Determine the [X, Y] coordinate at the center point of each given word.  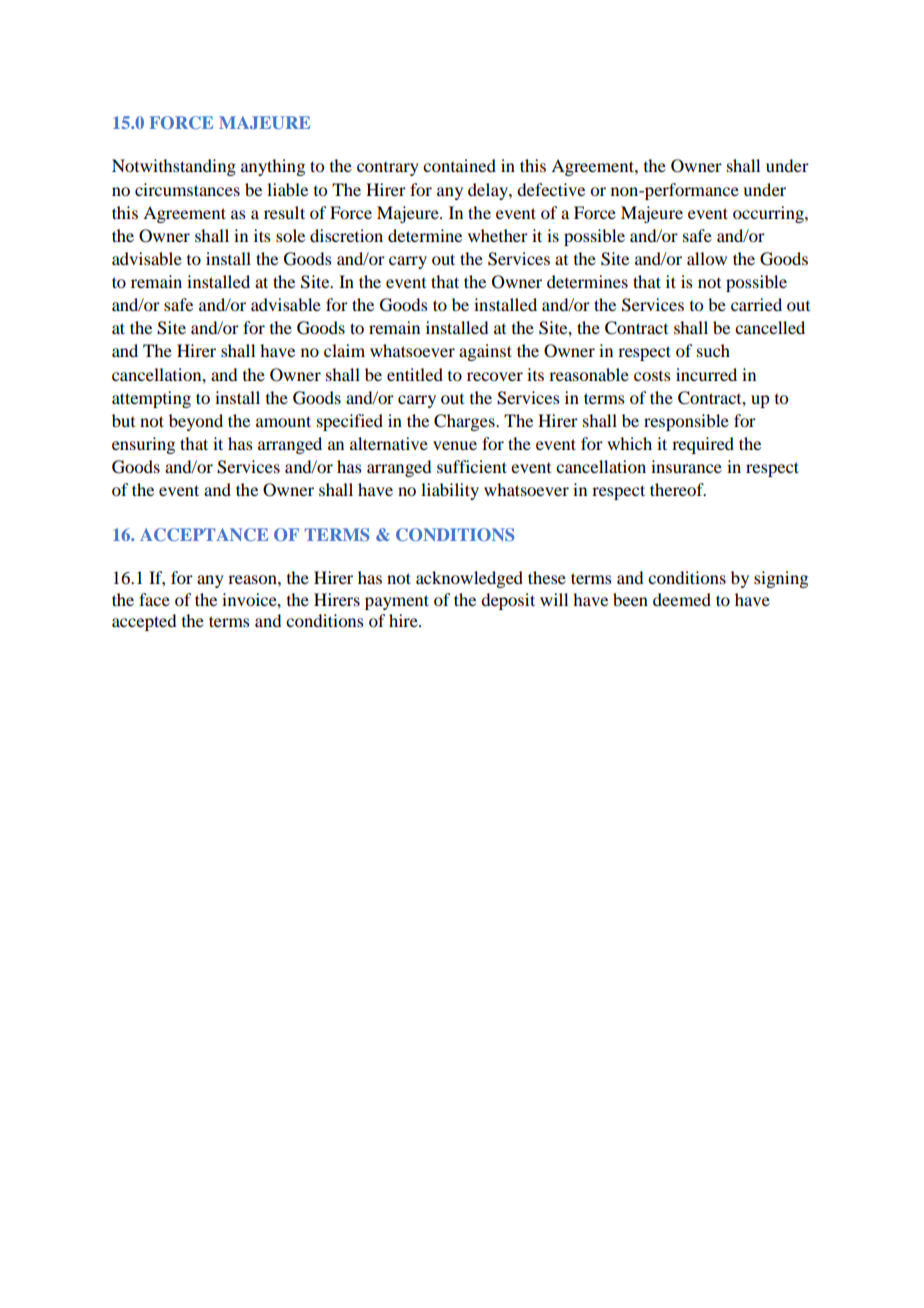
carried [756, 304]
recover [495, 376]
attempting [151, 399]
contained [459, 165]
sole [290, 235]
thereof [678, 489]
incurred [706, 374]
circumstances [187, 189]
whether [498, 235]
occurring [769, 214]
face [154, 599]
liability [450, 491]
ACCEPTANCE [204, 534]
